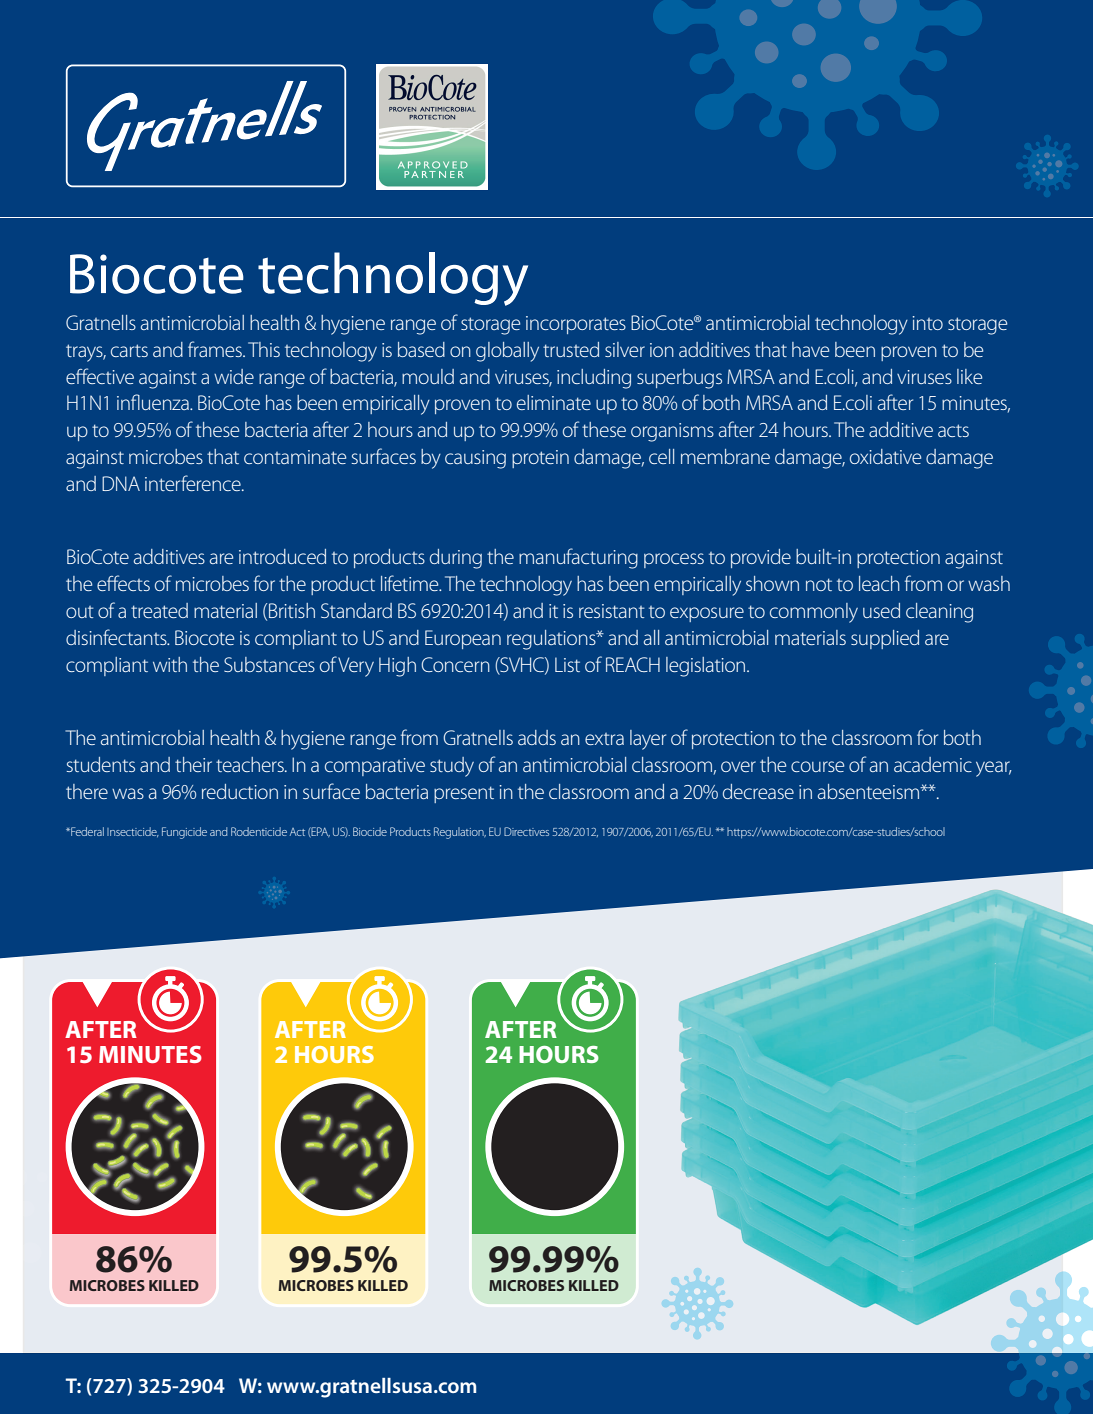  I want to click on manufacturing, so click(578, 558).
